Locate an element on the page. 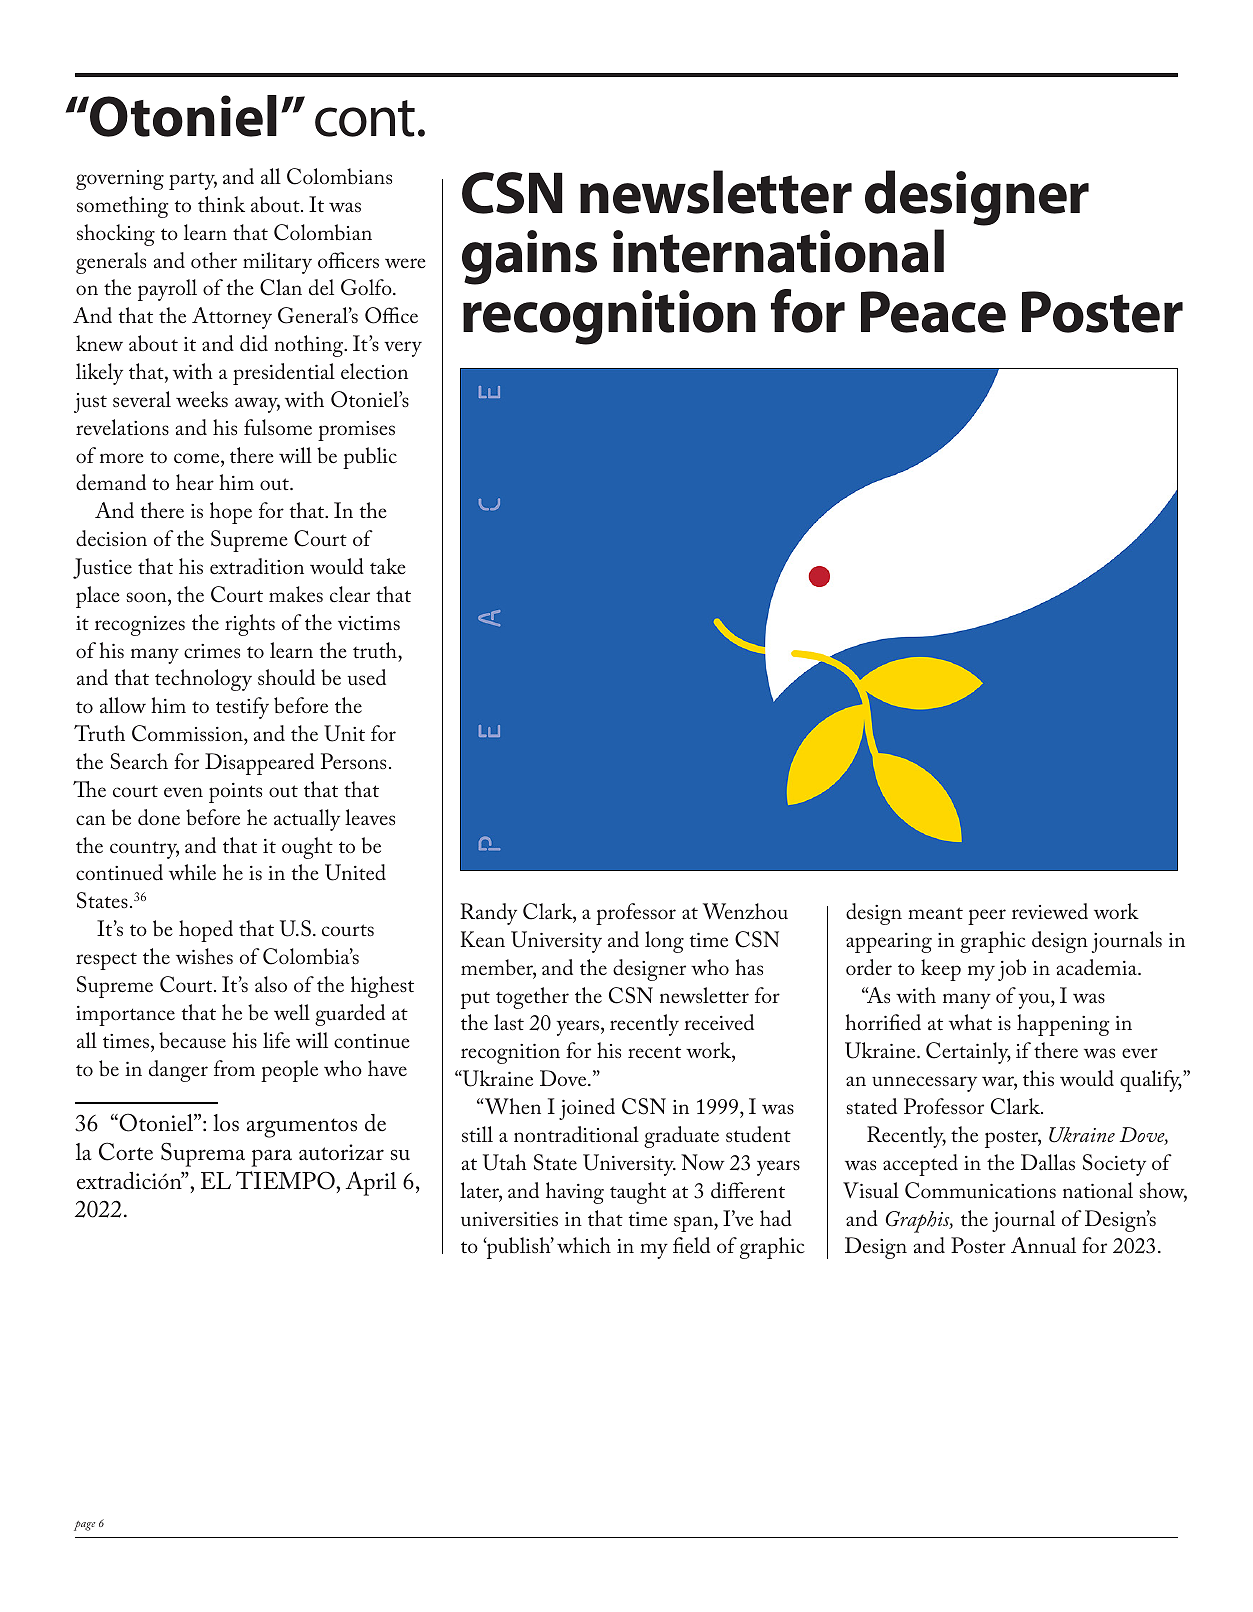 The image size is (1253, 1612). think is located at coordinates (221, 204).
